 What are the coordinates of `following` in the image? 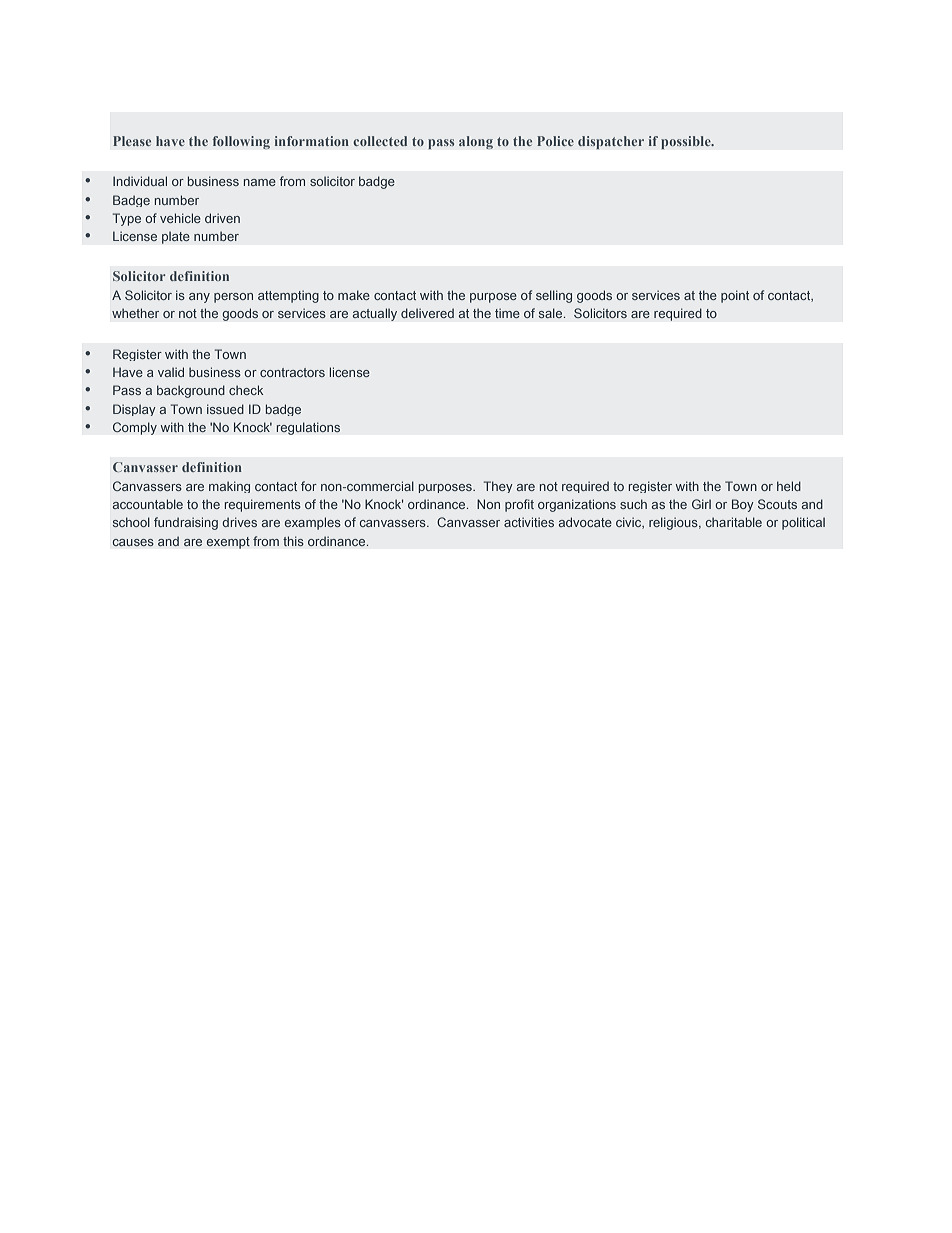 It's located at (241, 142).
